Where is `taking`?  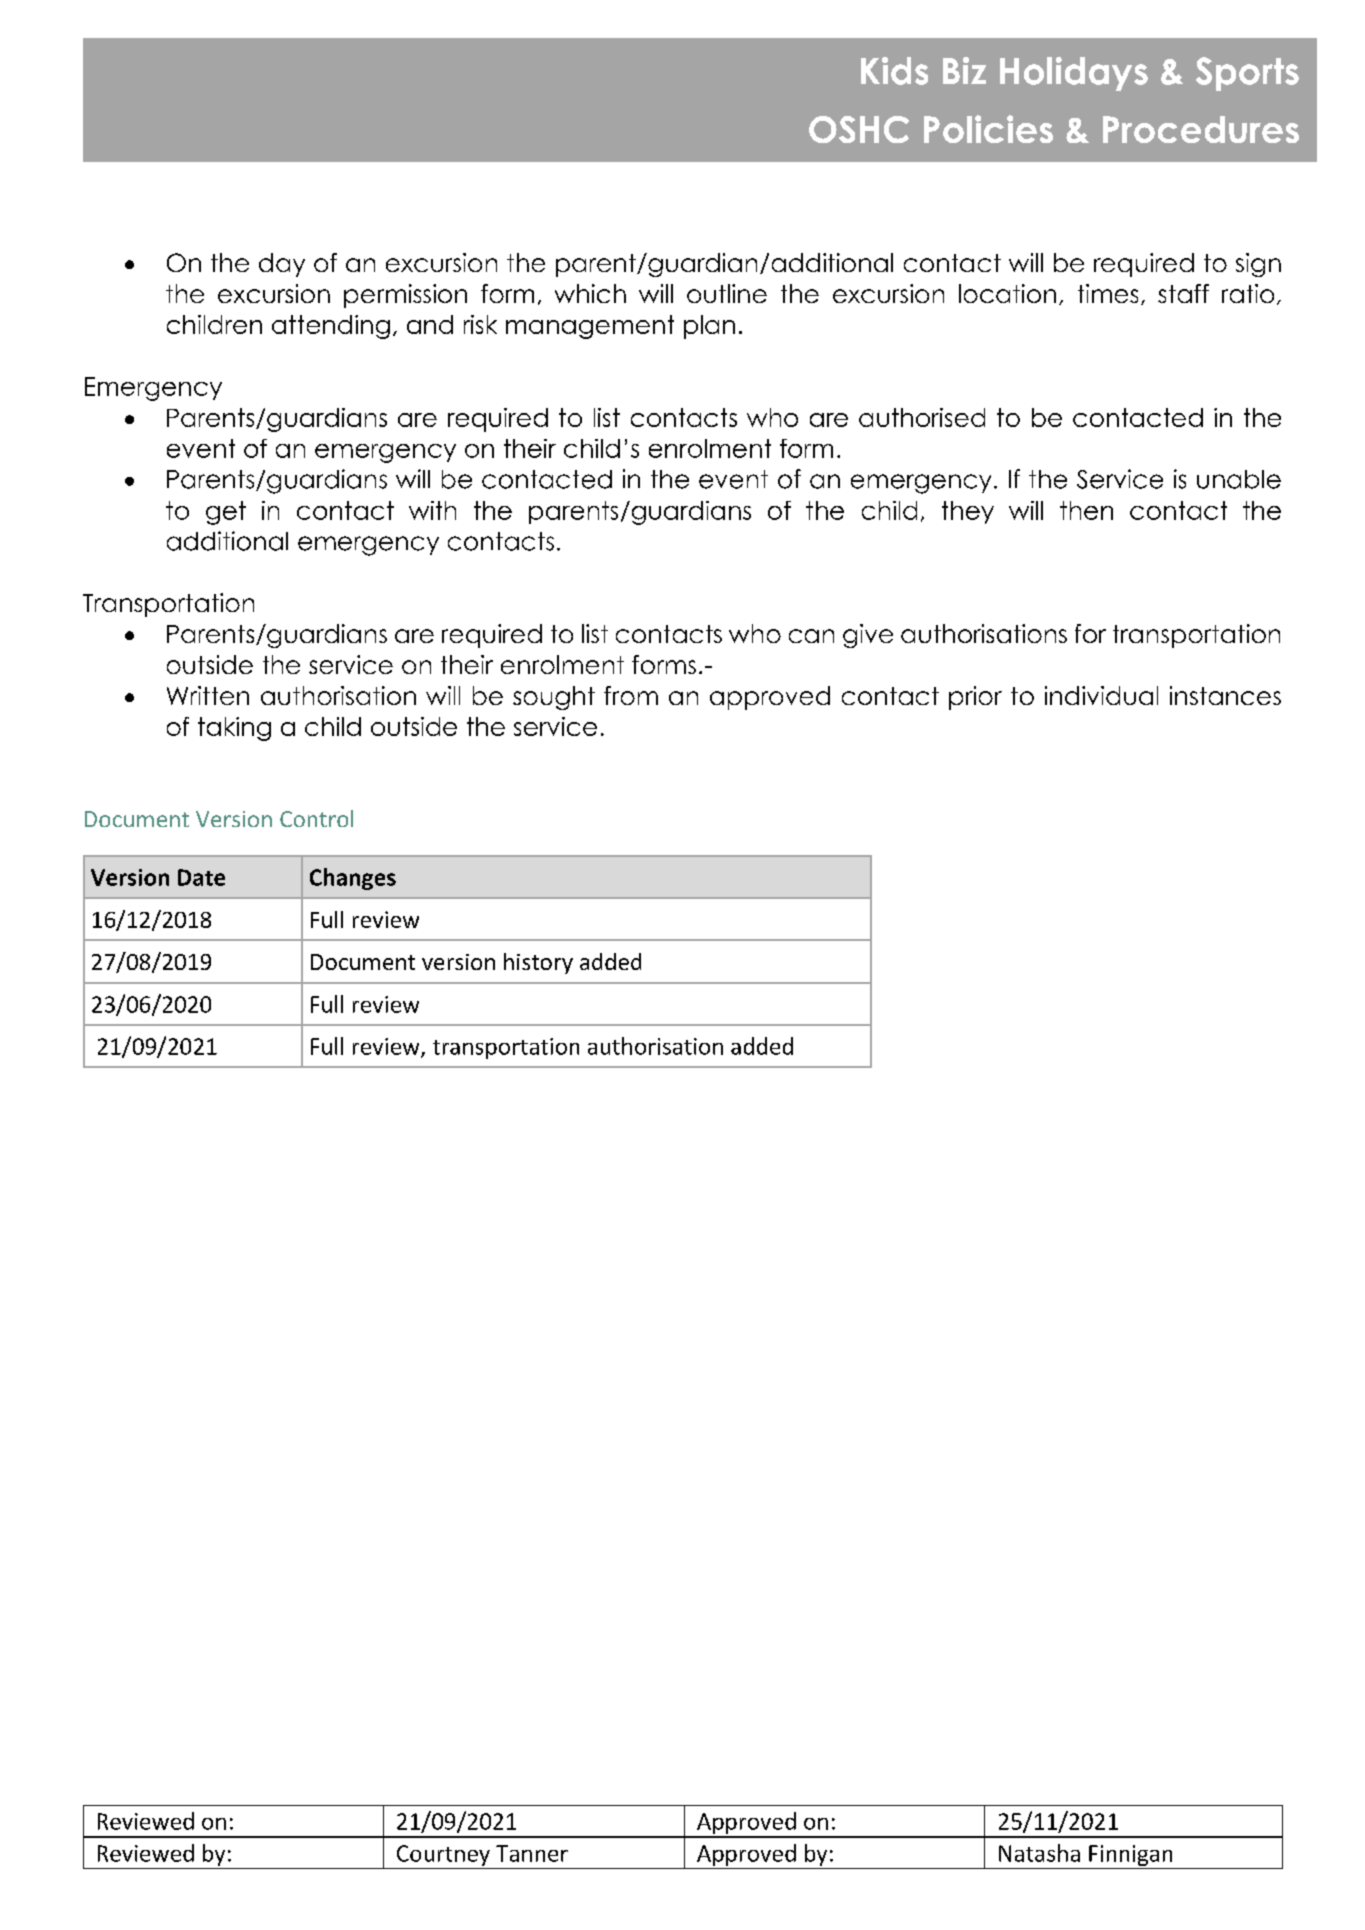 taking is located at coordinates (234, 729).
